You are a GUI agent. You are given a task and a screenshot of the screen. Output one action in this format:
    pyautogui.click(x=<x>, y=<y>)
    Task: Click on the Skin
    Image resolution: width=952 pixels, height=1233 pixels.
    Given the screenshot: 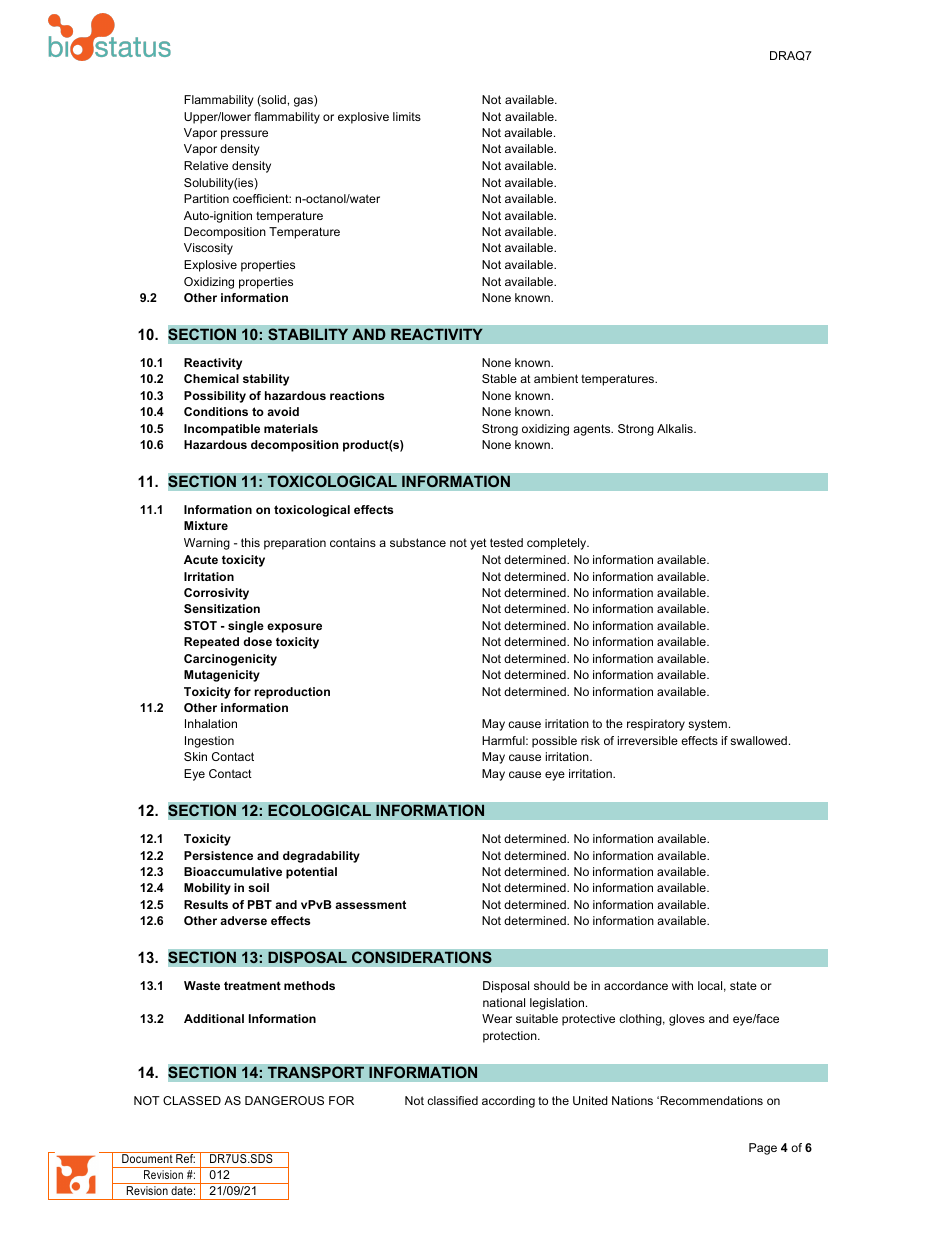 What is the action you would take?
    pyautogui.click(x=195, y=756)
